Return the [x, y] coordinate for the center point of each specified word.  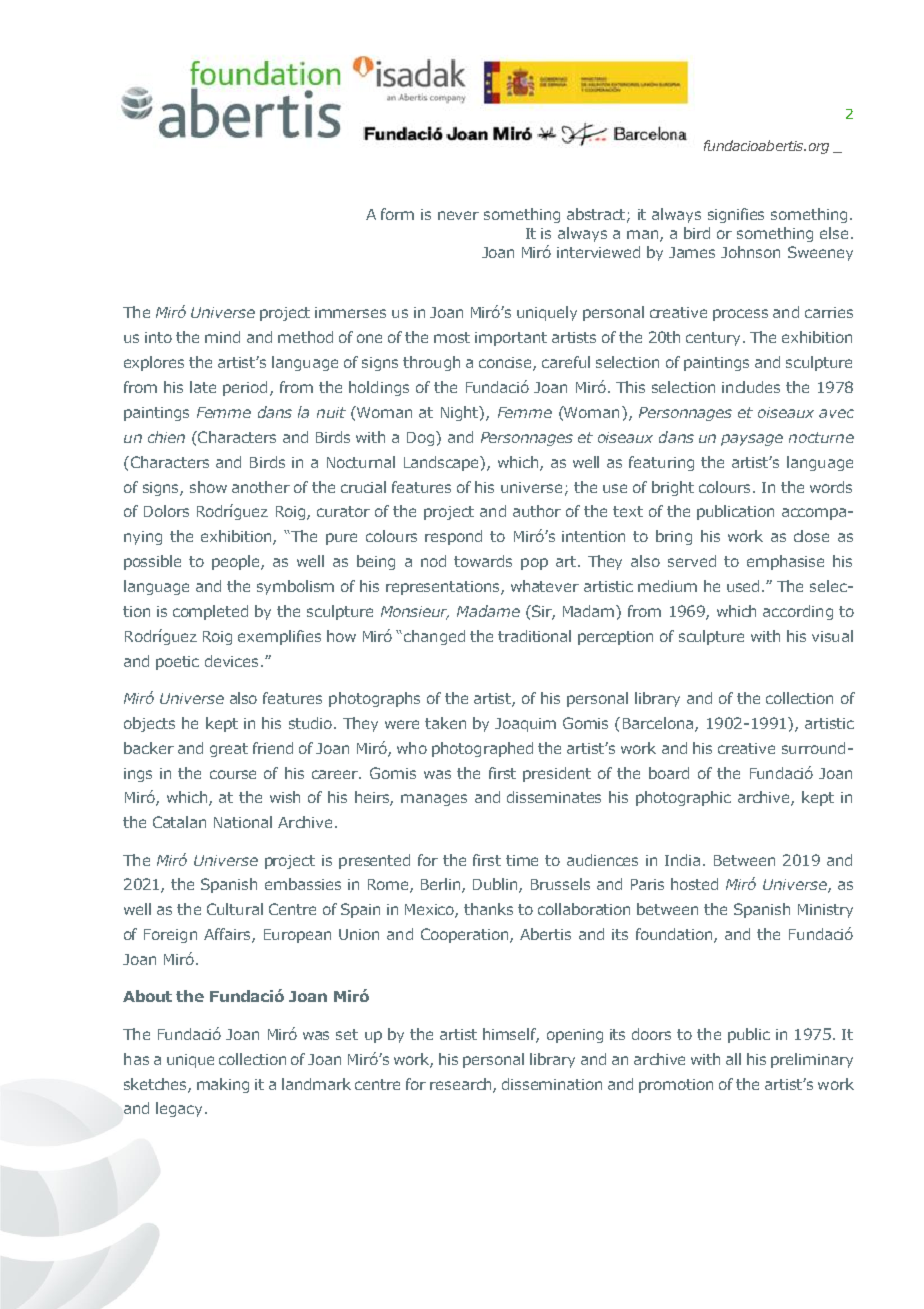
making [223, 1085]
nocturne [821, 437]
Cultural [235, 909]
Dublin [496, 885]
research [462, 1085]
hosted [694, 884]
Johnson [750, 252]
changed [434, 637]
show [208, 487]
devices [233, 661]
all [733, 1059]
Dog [422, 438]
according [798, 612]
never [458, 215]
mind [222, 337]
